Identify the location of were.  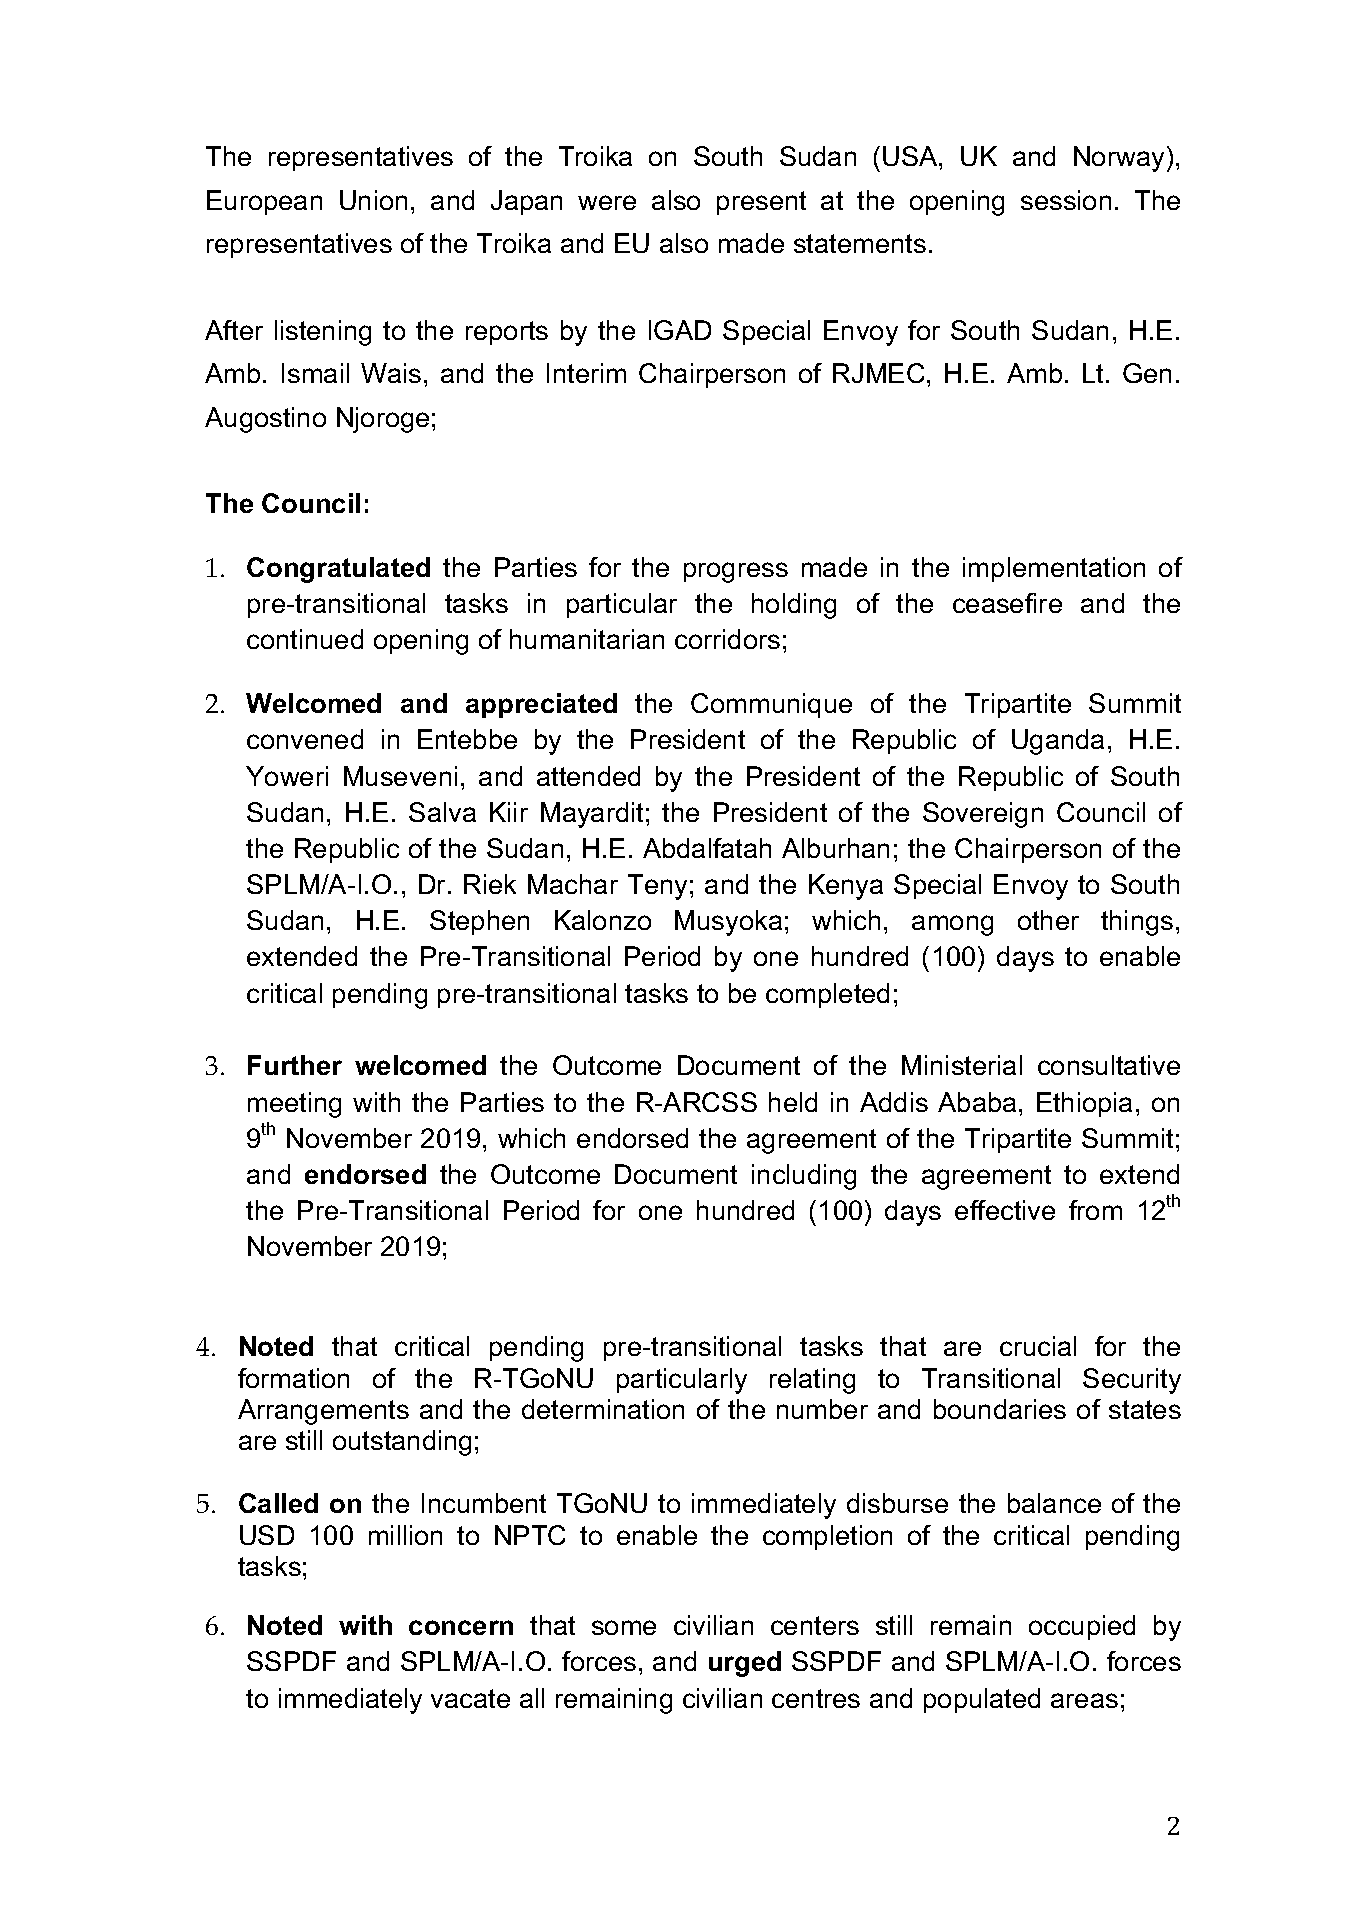
(607, 202).
